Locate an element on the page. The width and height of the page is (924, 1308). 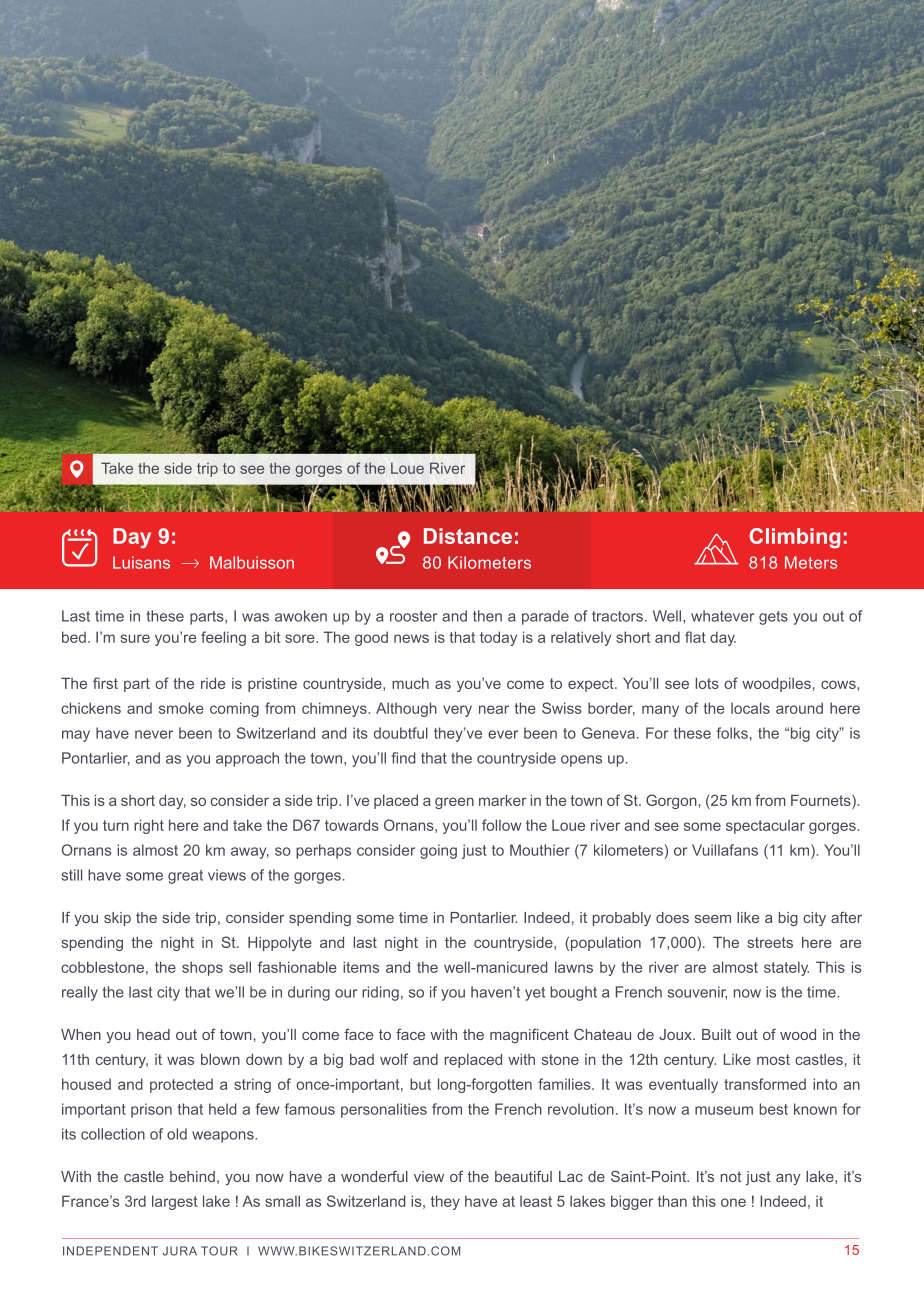
transformed is located at coordinates (765, 1084).
